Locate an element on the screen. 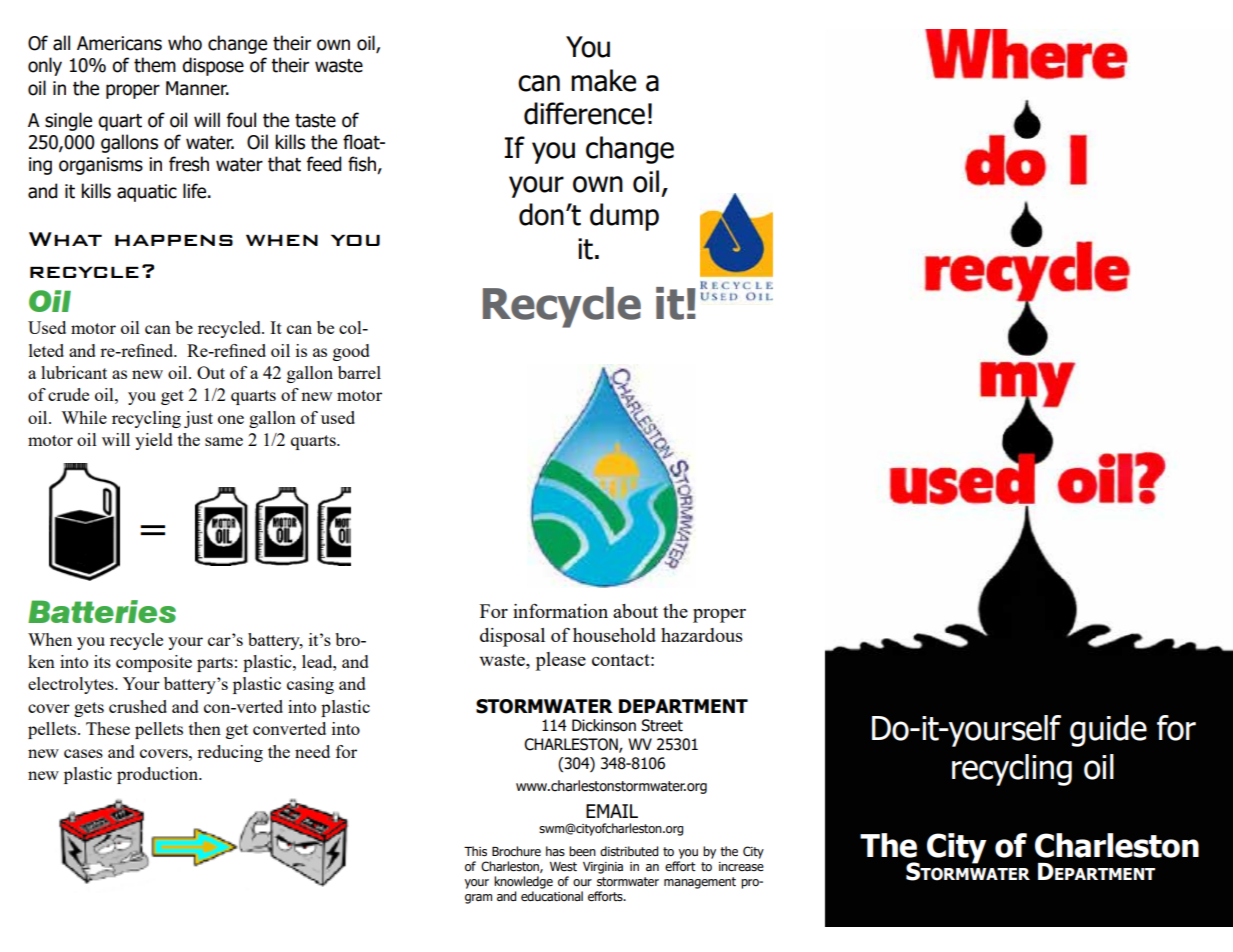 Image resolution: width=1233 pixels, height=952 pixels. make is located at coordinates (603, 80).
